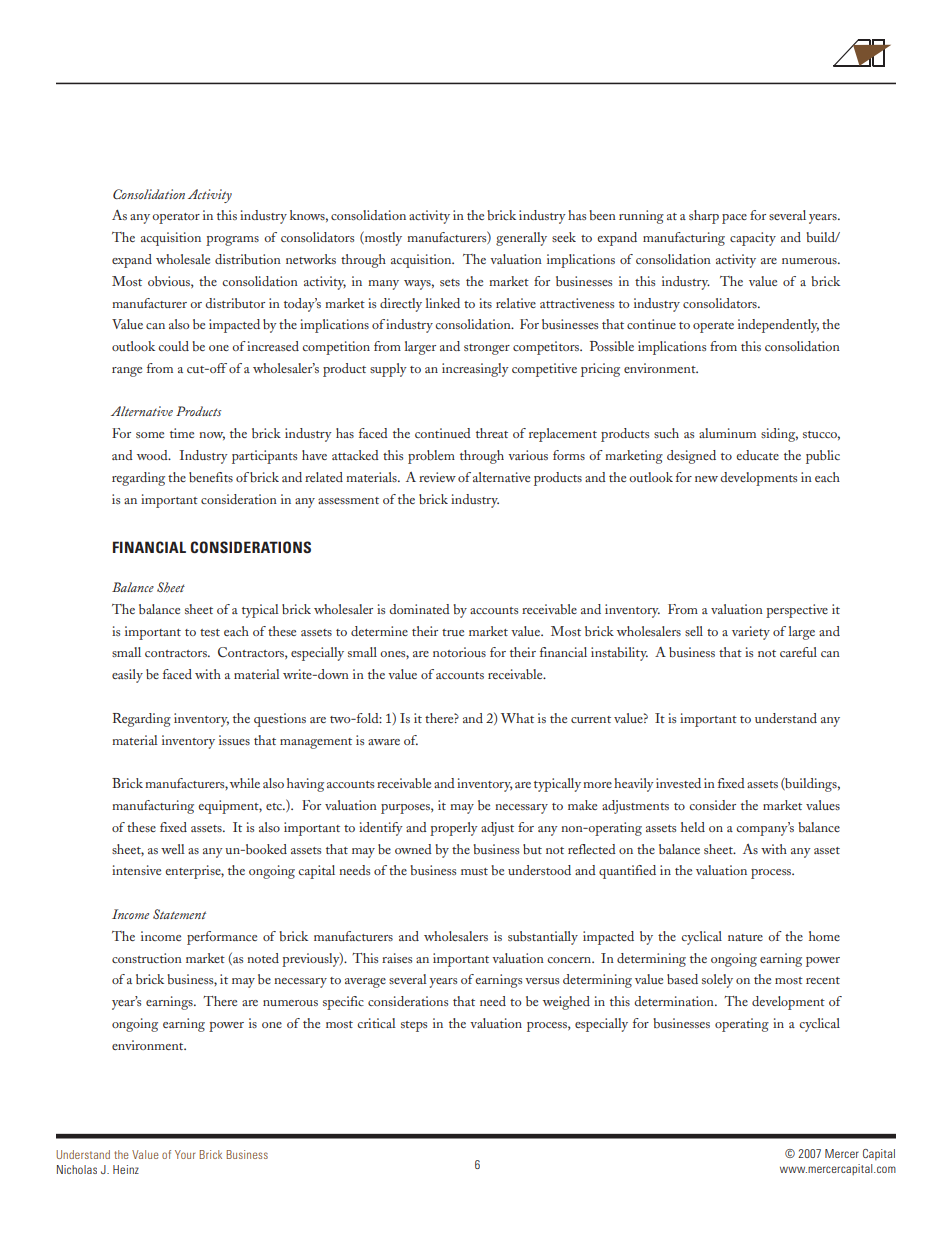 The width and height of the page is (952, 1233). I want to click on solely, so click(717, 981).
